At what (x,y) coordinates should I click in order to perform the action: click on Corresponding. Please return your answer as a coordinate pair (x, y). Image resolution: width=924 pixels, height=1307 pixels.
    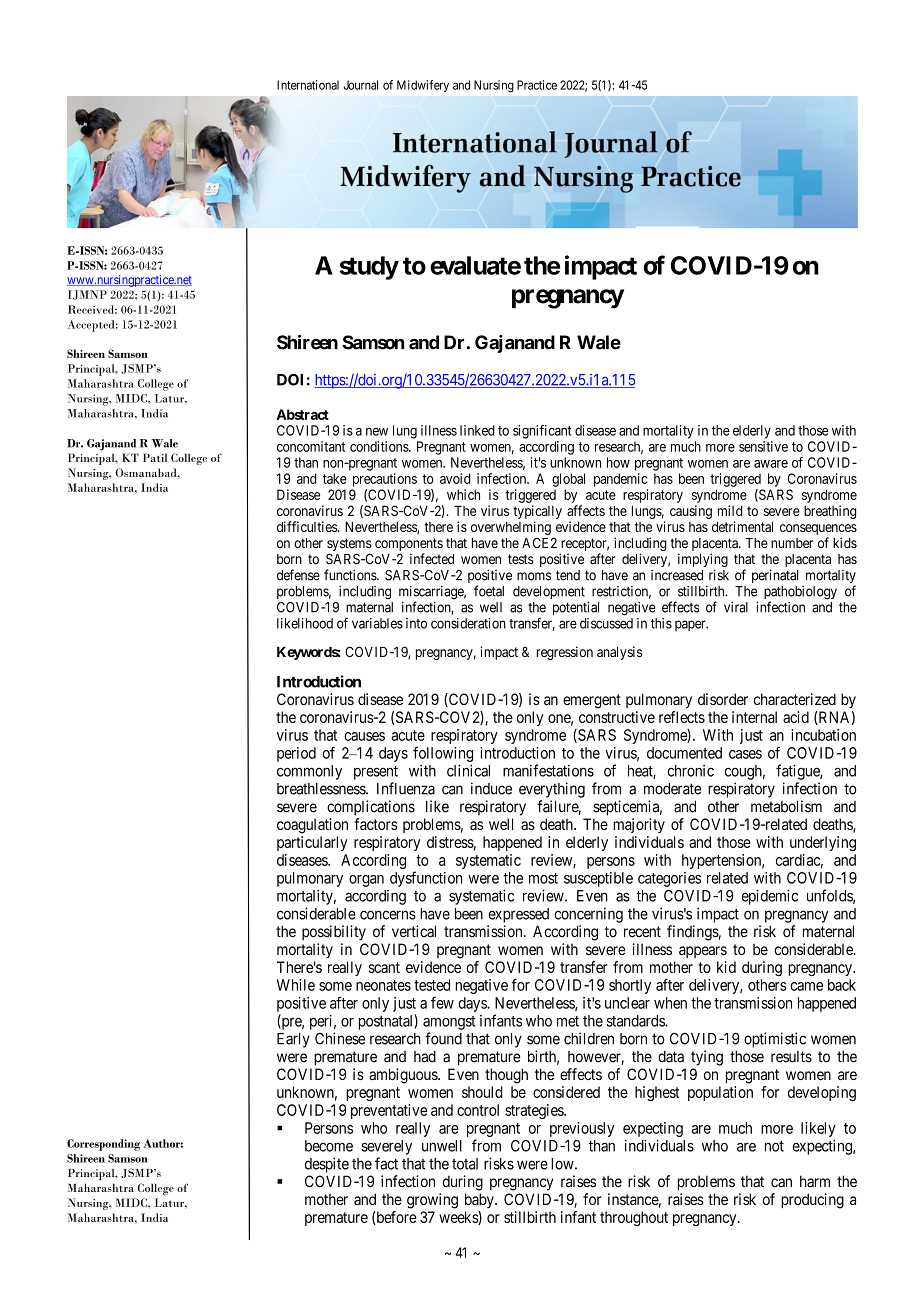
    Looking at the image, I should click on (103, 1145).
